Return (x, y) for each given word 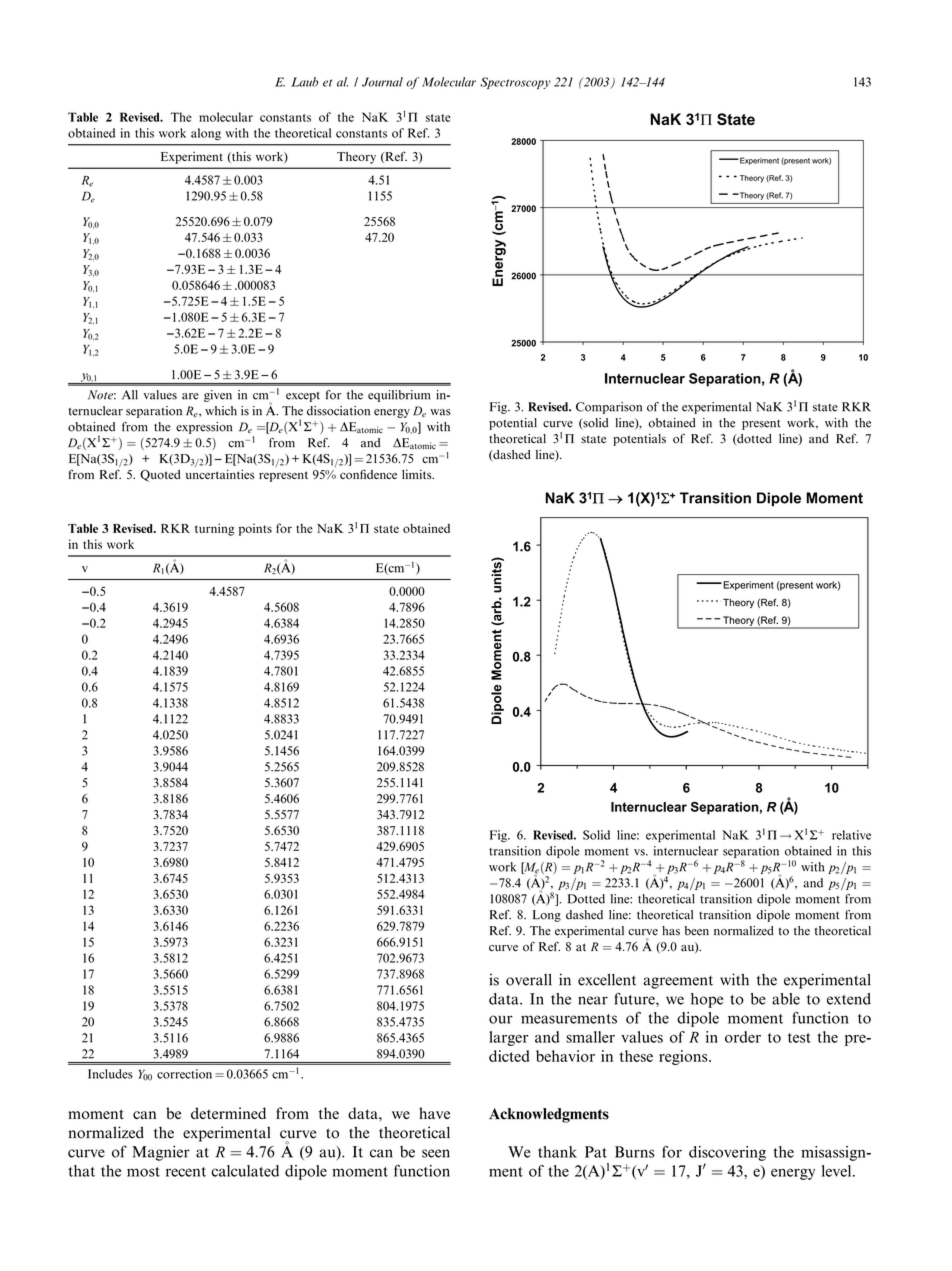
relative (851, 835)
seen (436, 1153)
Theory (356, 158)
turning (214, 529)
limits (418, 474)
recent (186, 1172)
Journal (382, 82)
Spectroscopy (515, 83)
